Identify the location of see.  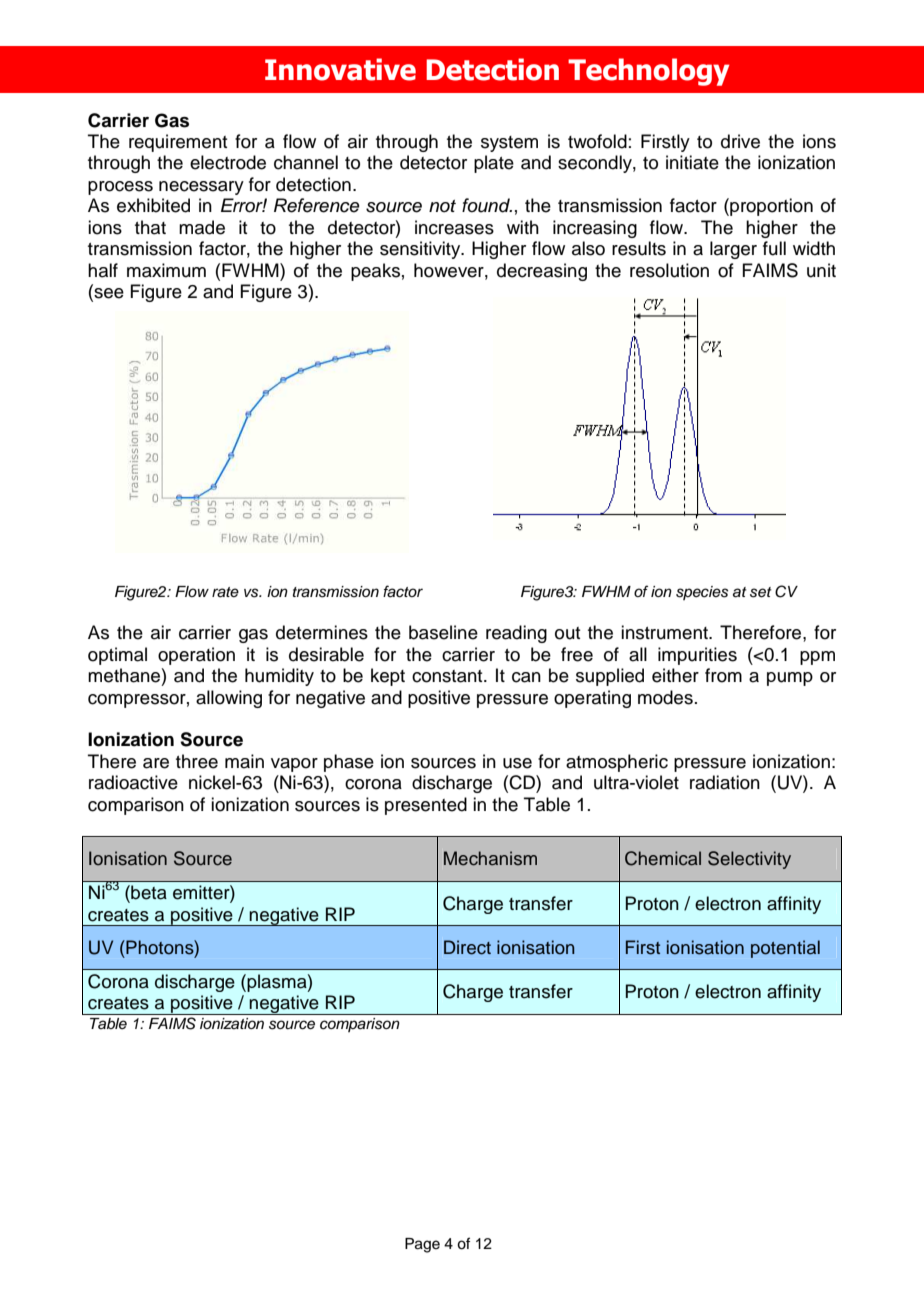
(108, 293).
